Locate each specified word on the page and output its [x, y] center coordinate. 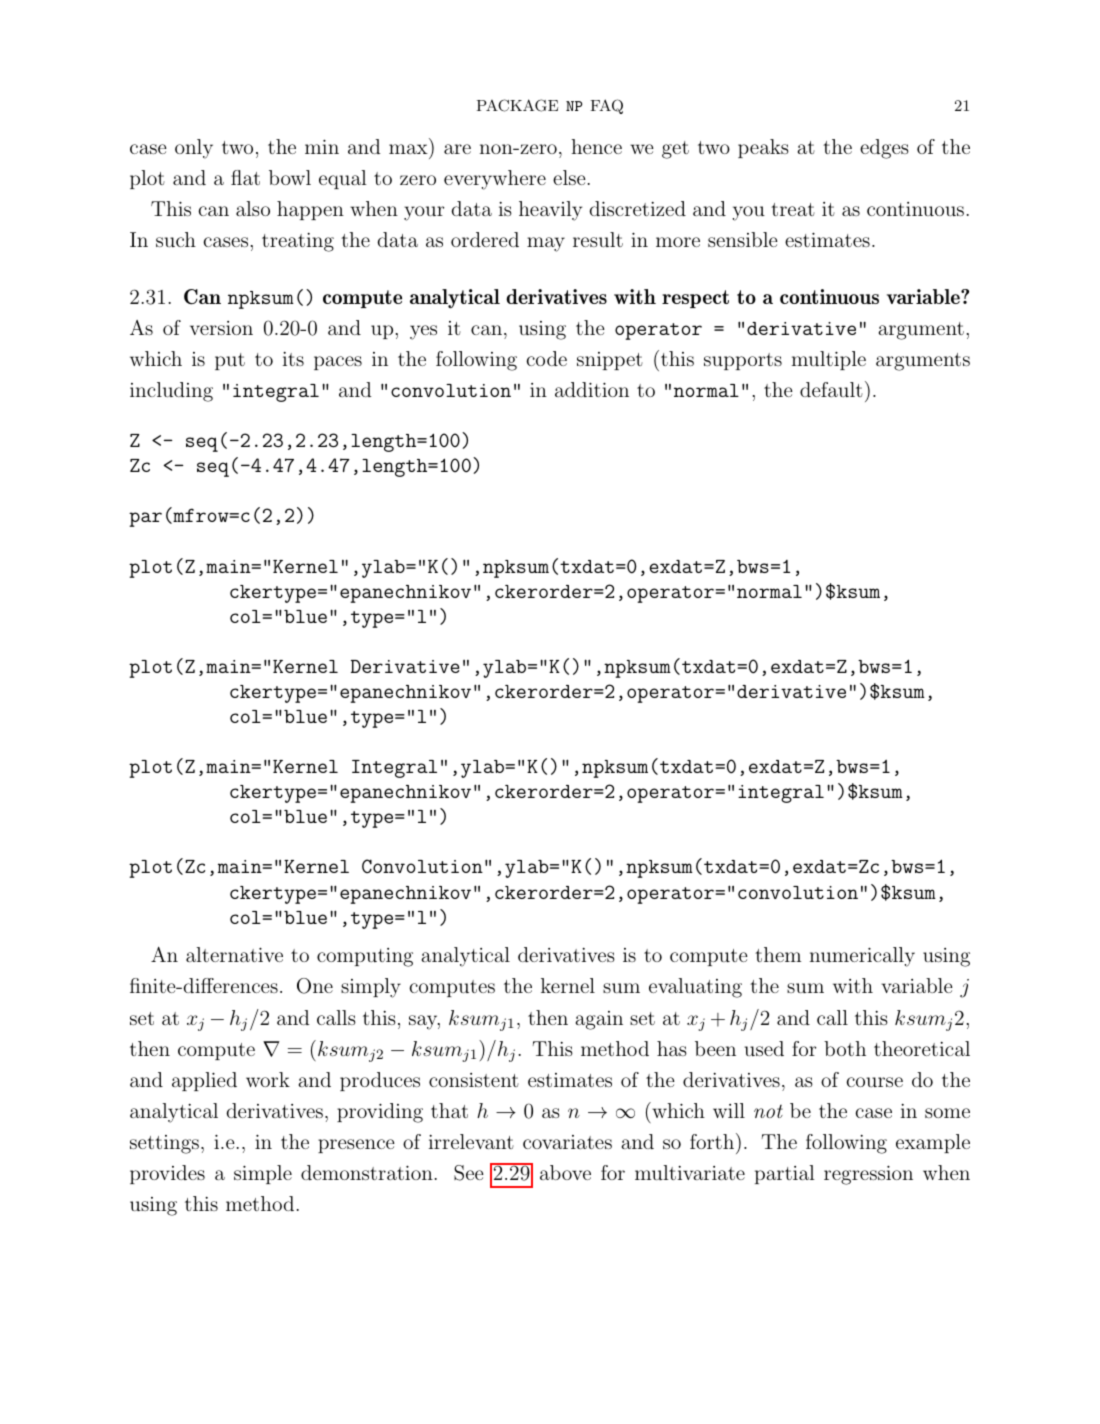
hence [596, 146]
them [778, 954]
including [171, 392]
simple [263, 1174]
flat [245, 177]
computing [365, 957]
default [831, 389]
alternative [234, 954]
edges [884, 149]
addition [592, 389]
